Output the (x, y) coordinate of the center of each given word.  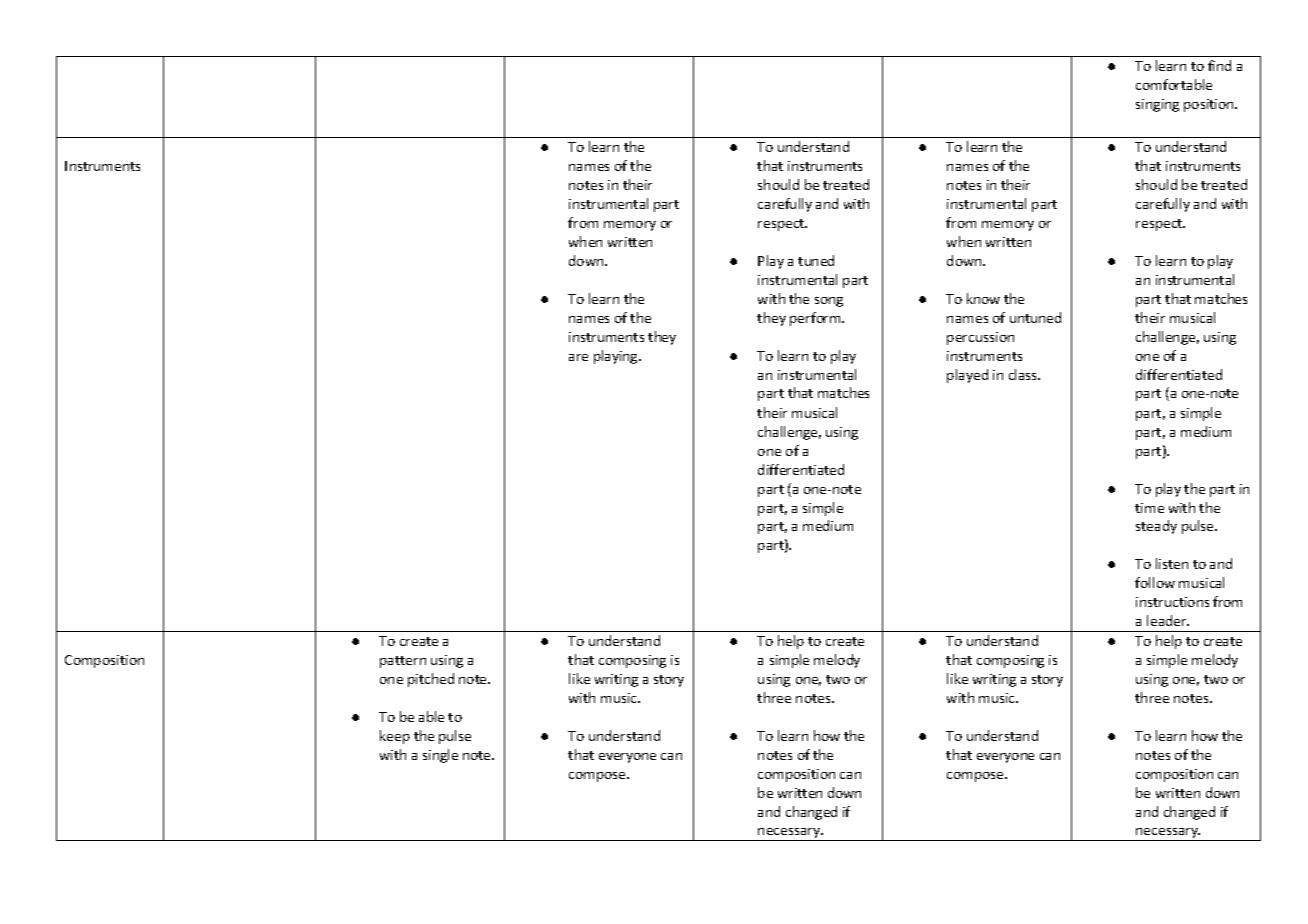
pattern (403, 662)
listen (1172, 563)
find (1219, 65)
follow (1155, 582)
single (440, 756)
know (983, 298)
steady (1156, 527)
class (1024, 374)
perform (816, 319)
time (1149, 508)
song (829, 302)
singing (1157, 105)
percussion (980, 338)
